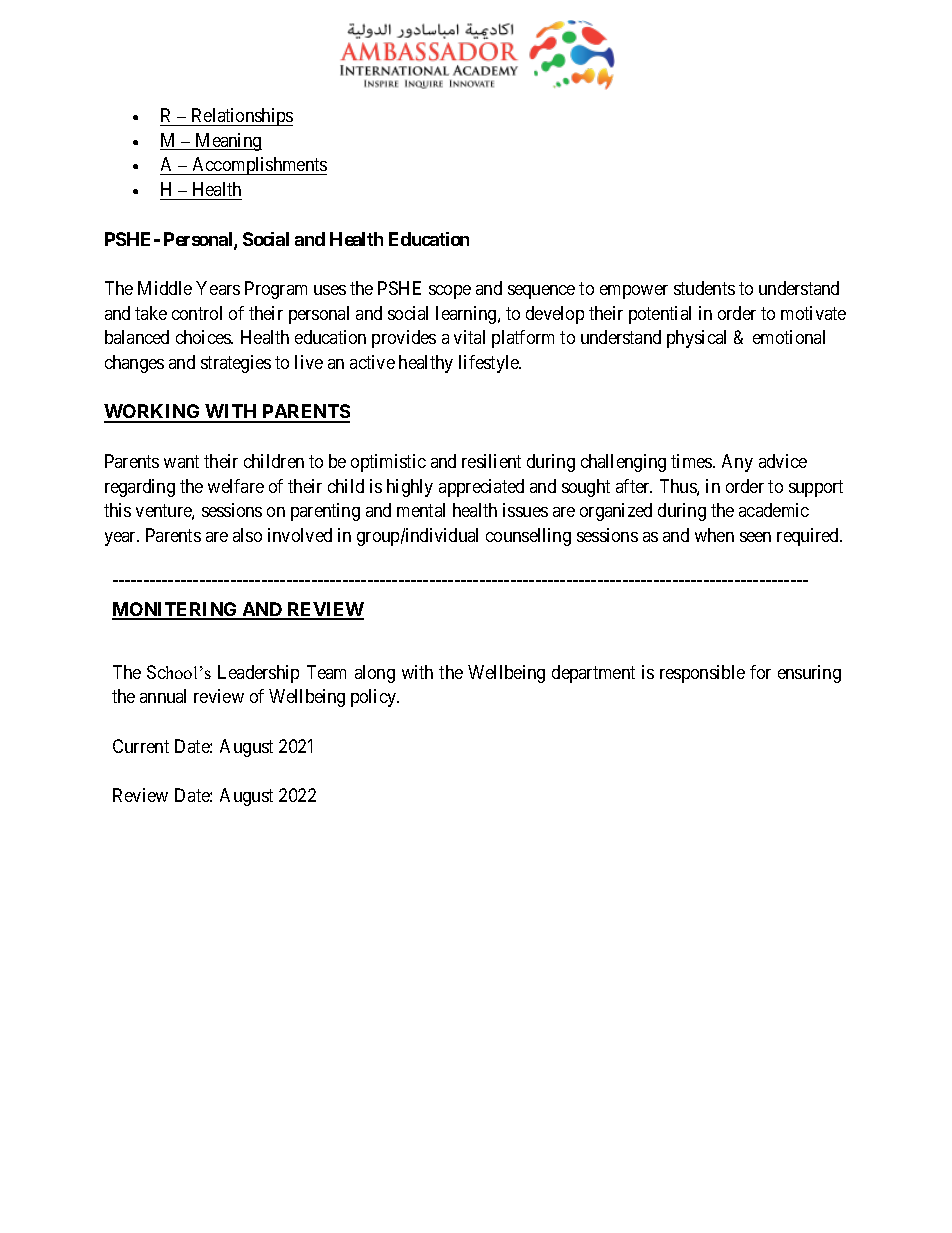  What do you see at coordinates (702, 674) in the page?
I see `responsible` at bounding box center [702, 674].
